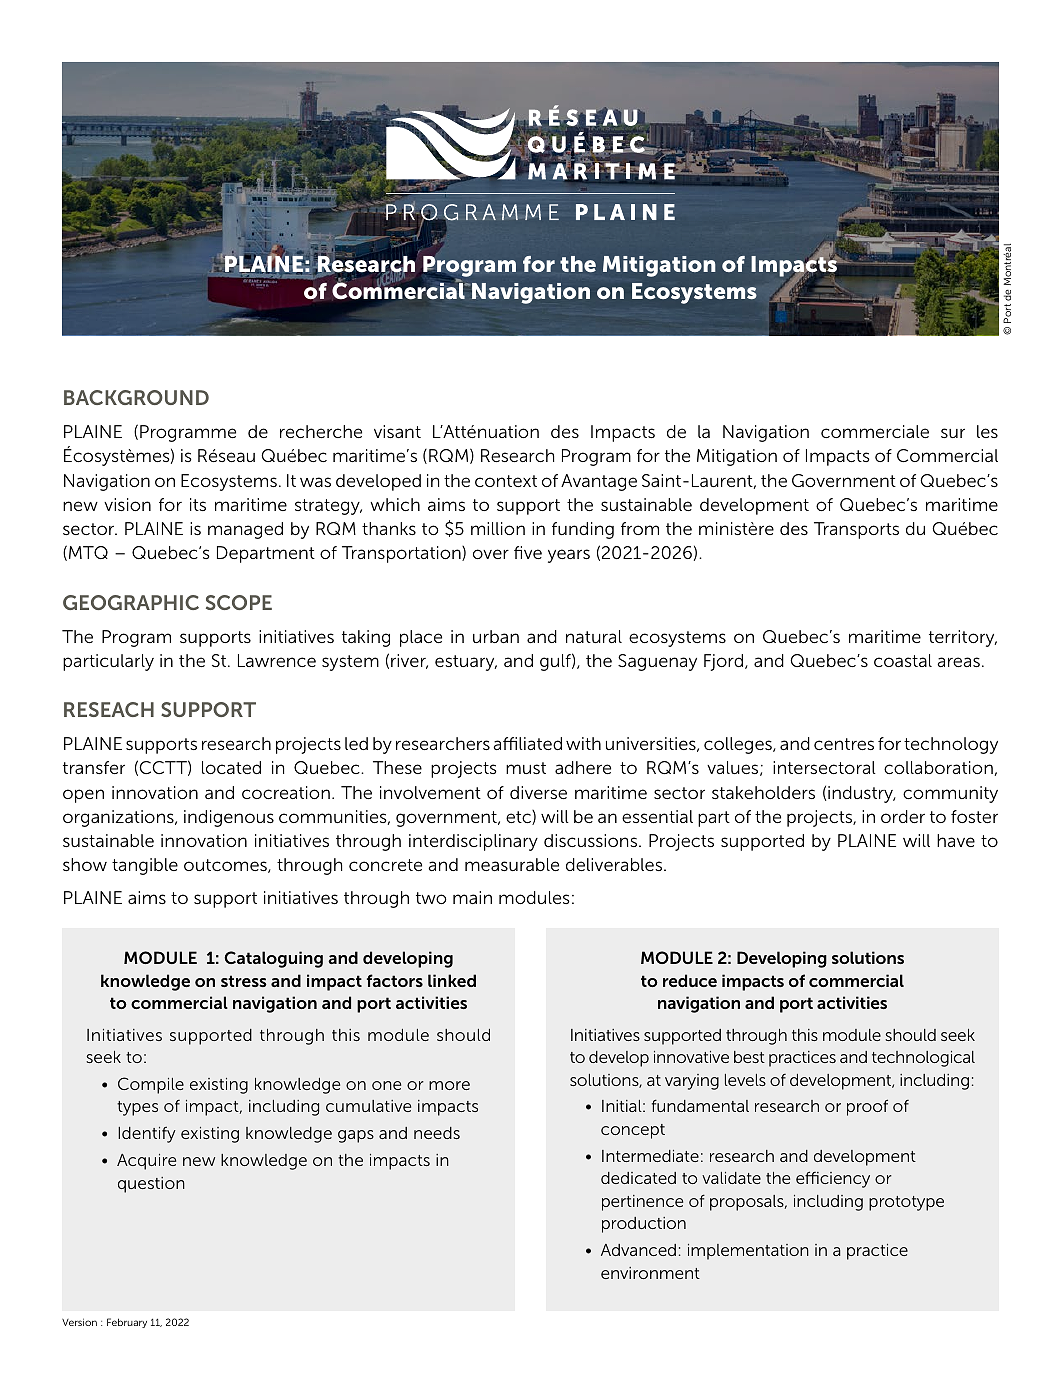 Image resolution: width=1061 pixels, height=1373 pixels. Describe the element at coordinates (506, 481) in the screenshot. I see `context` at that location.
